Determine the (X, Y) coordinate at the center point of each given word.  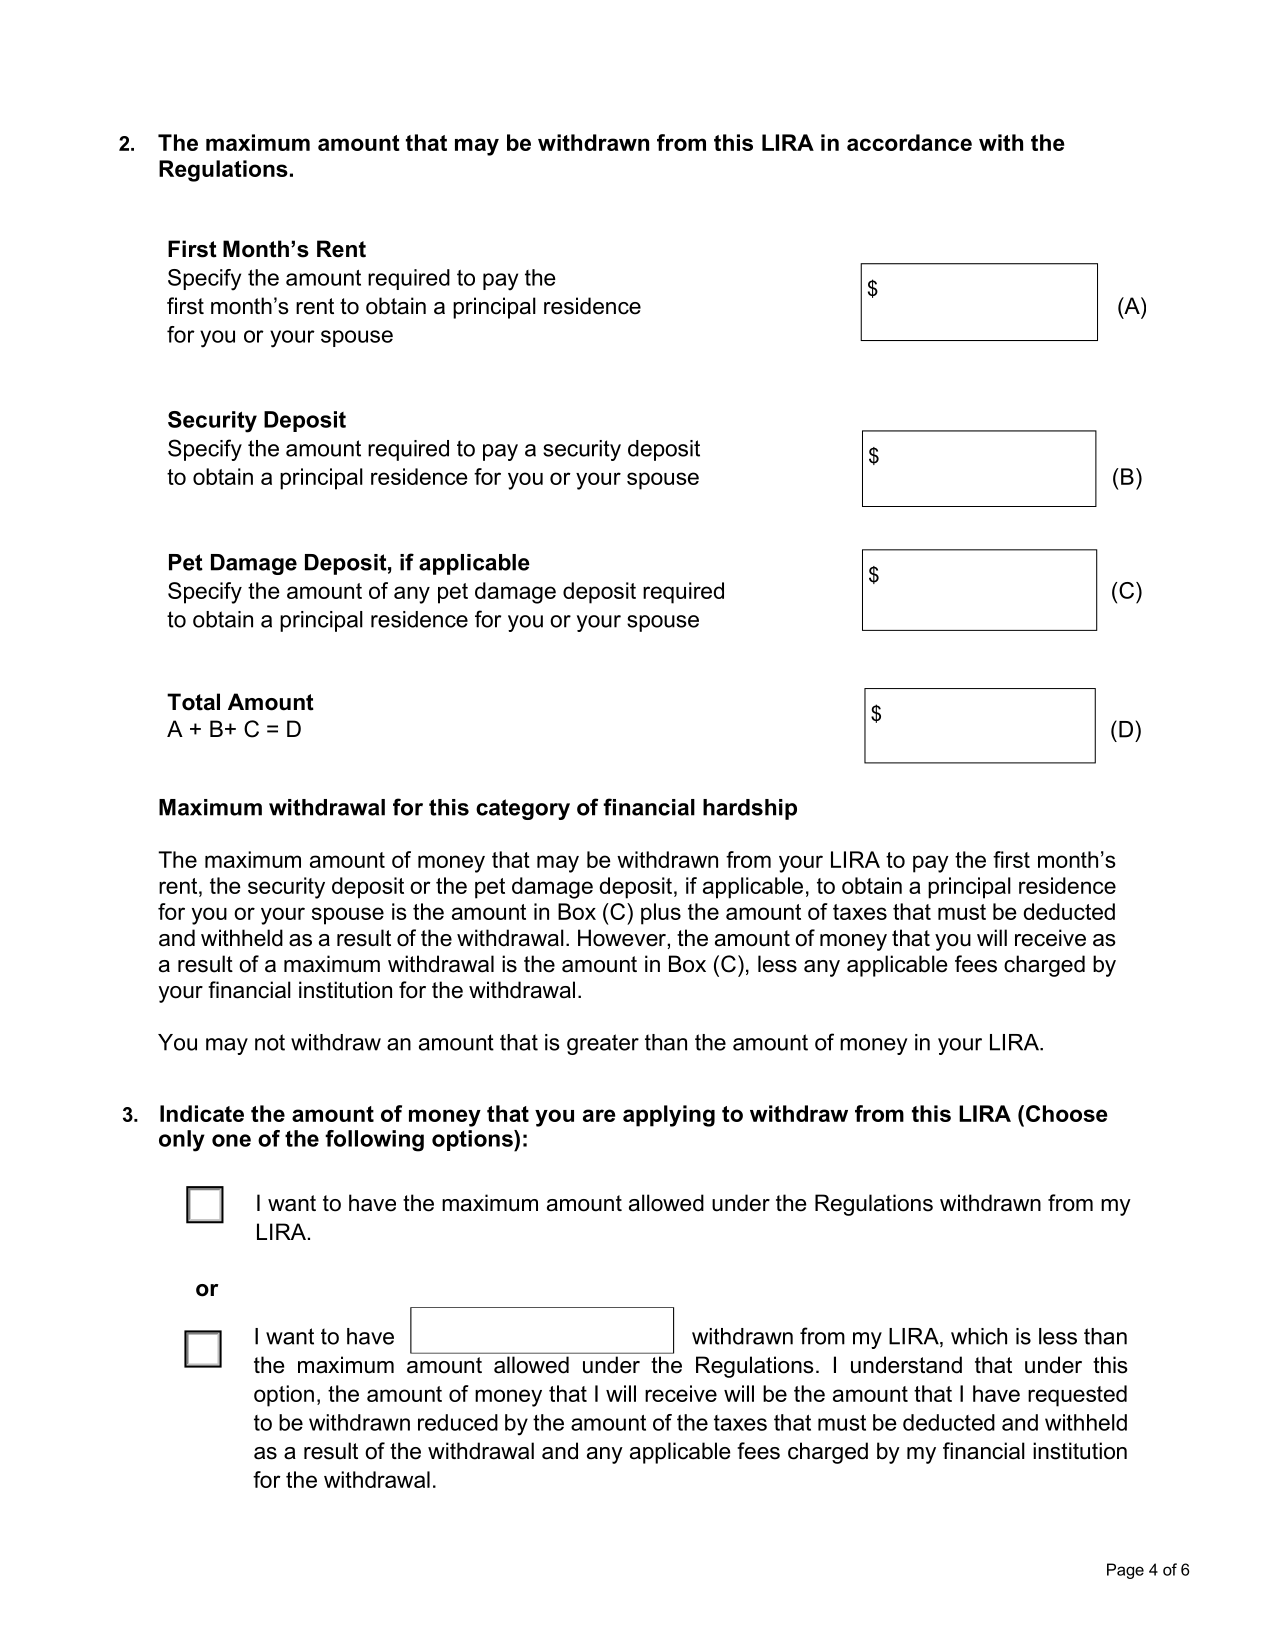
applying (669, 1116)
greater (603, 1044)
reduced (458, 1422)
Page (1125, 1571)
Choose (1067, 1113)
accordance (909, 142)
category (523, 809)
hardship (750, 809)
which (979, 1336)
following (374, 1141)
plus (661, 914)
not (270, 1042)
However (623, 938)
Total (193, 702)
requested (1077, 1396)
